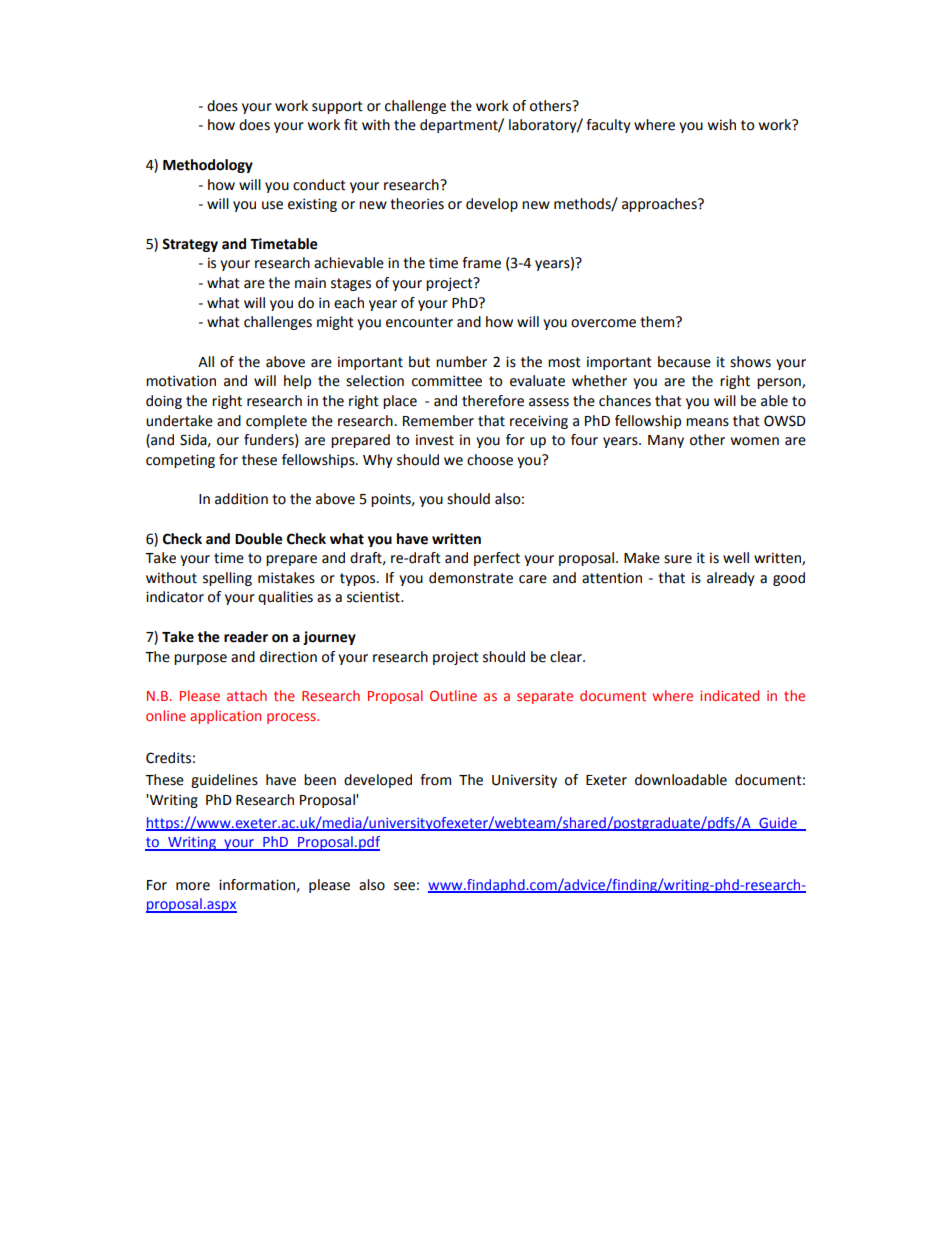  What do you see at coordinates (657, 322) in the document?
I see `them` at bounding box center [657, 322].
